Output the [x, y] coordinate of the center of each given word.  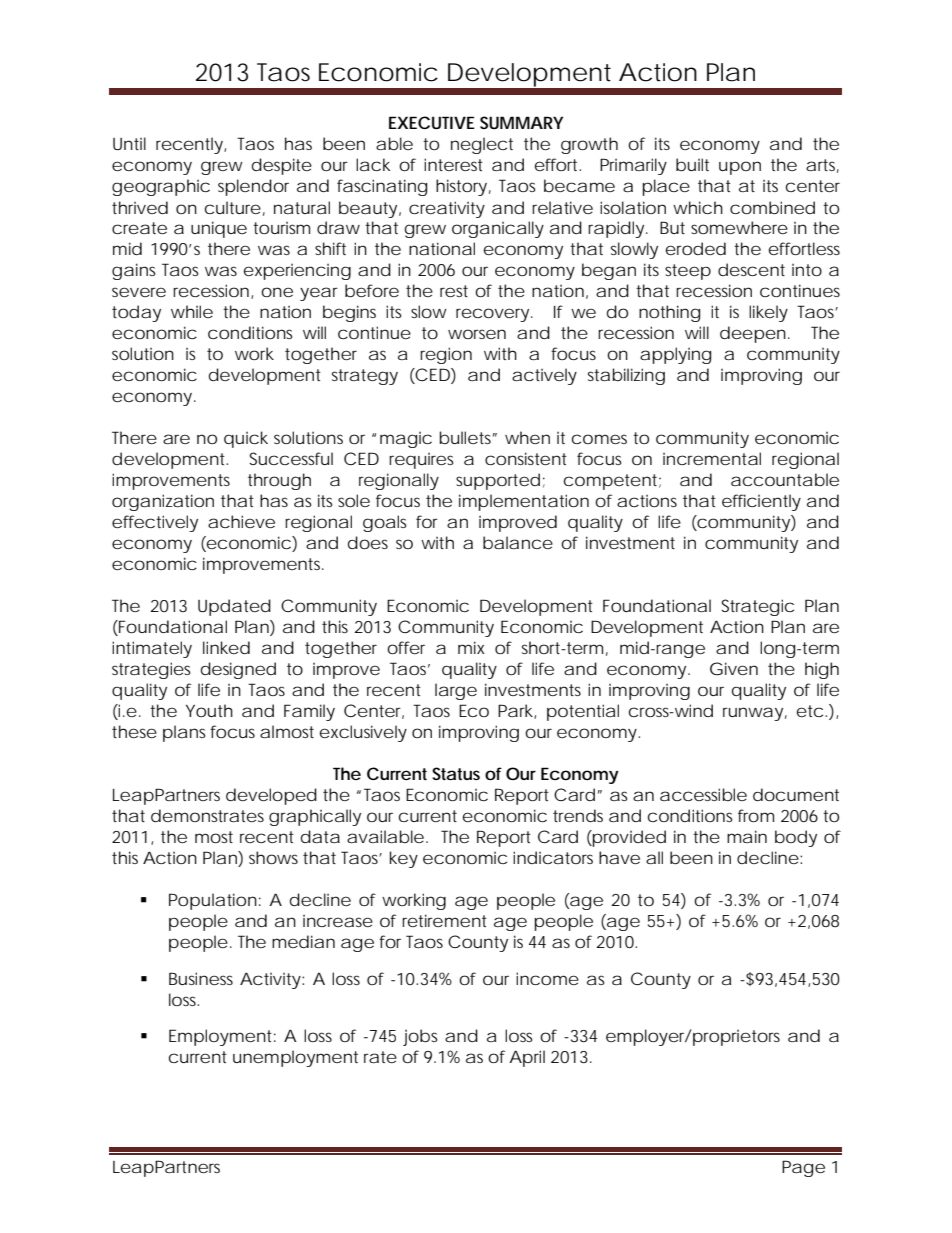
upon [740, 168]
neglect [482, 145]
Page [803, 1168]
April [527, 1058]
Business [201, 978]
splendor [253, 187]
